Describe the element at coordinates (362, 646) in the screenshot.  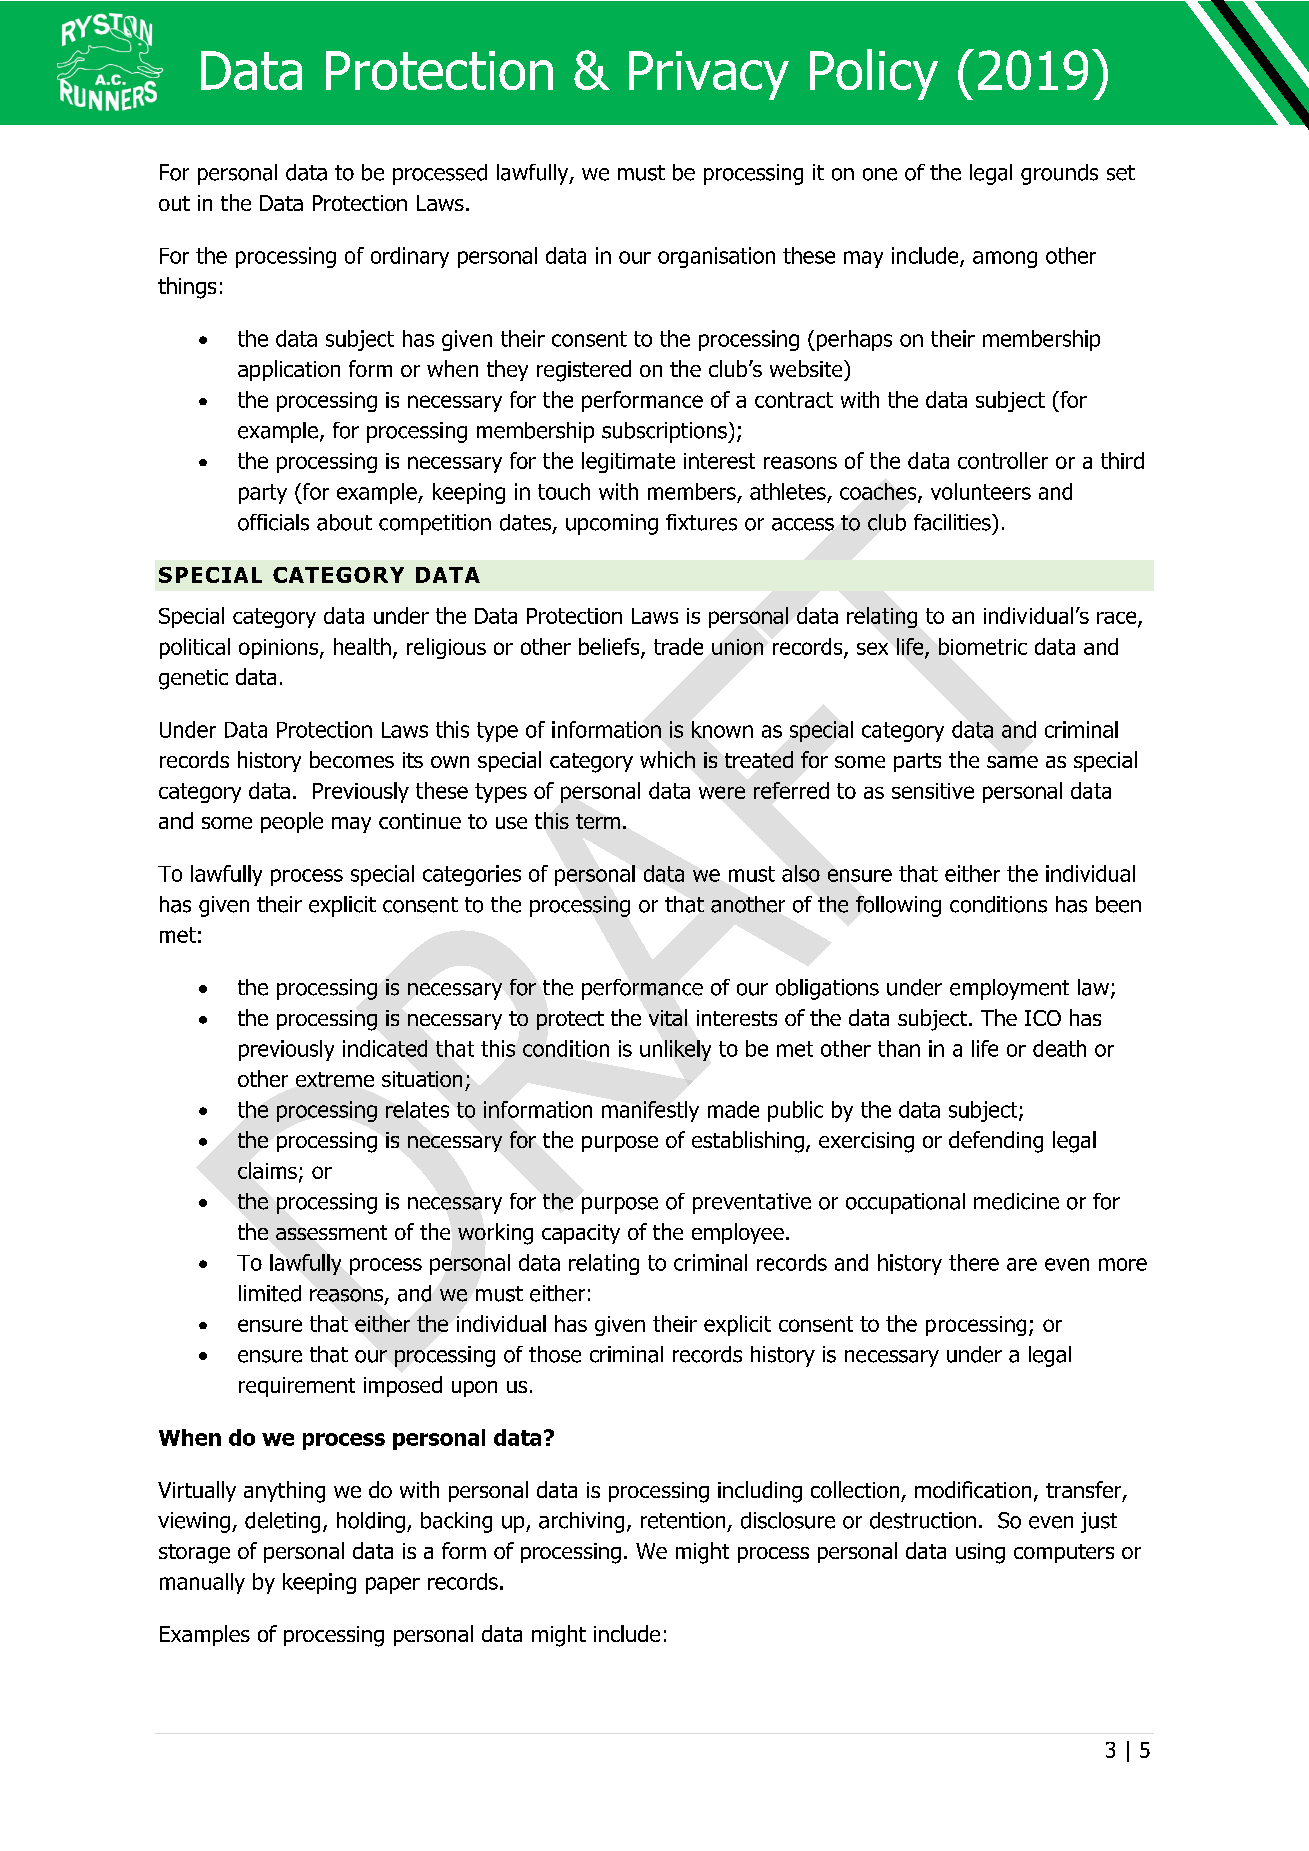
I see `health` at that location.
